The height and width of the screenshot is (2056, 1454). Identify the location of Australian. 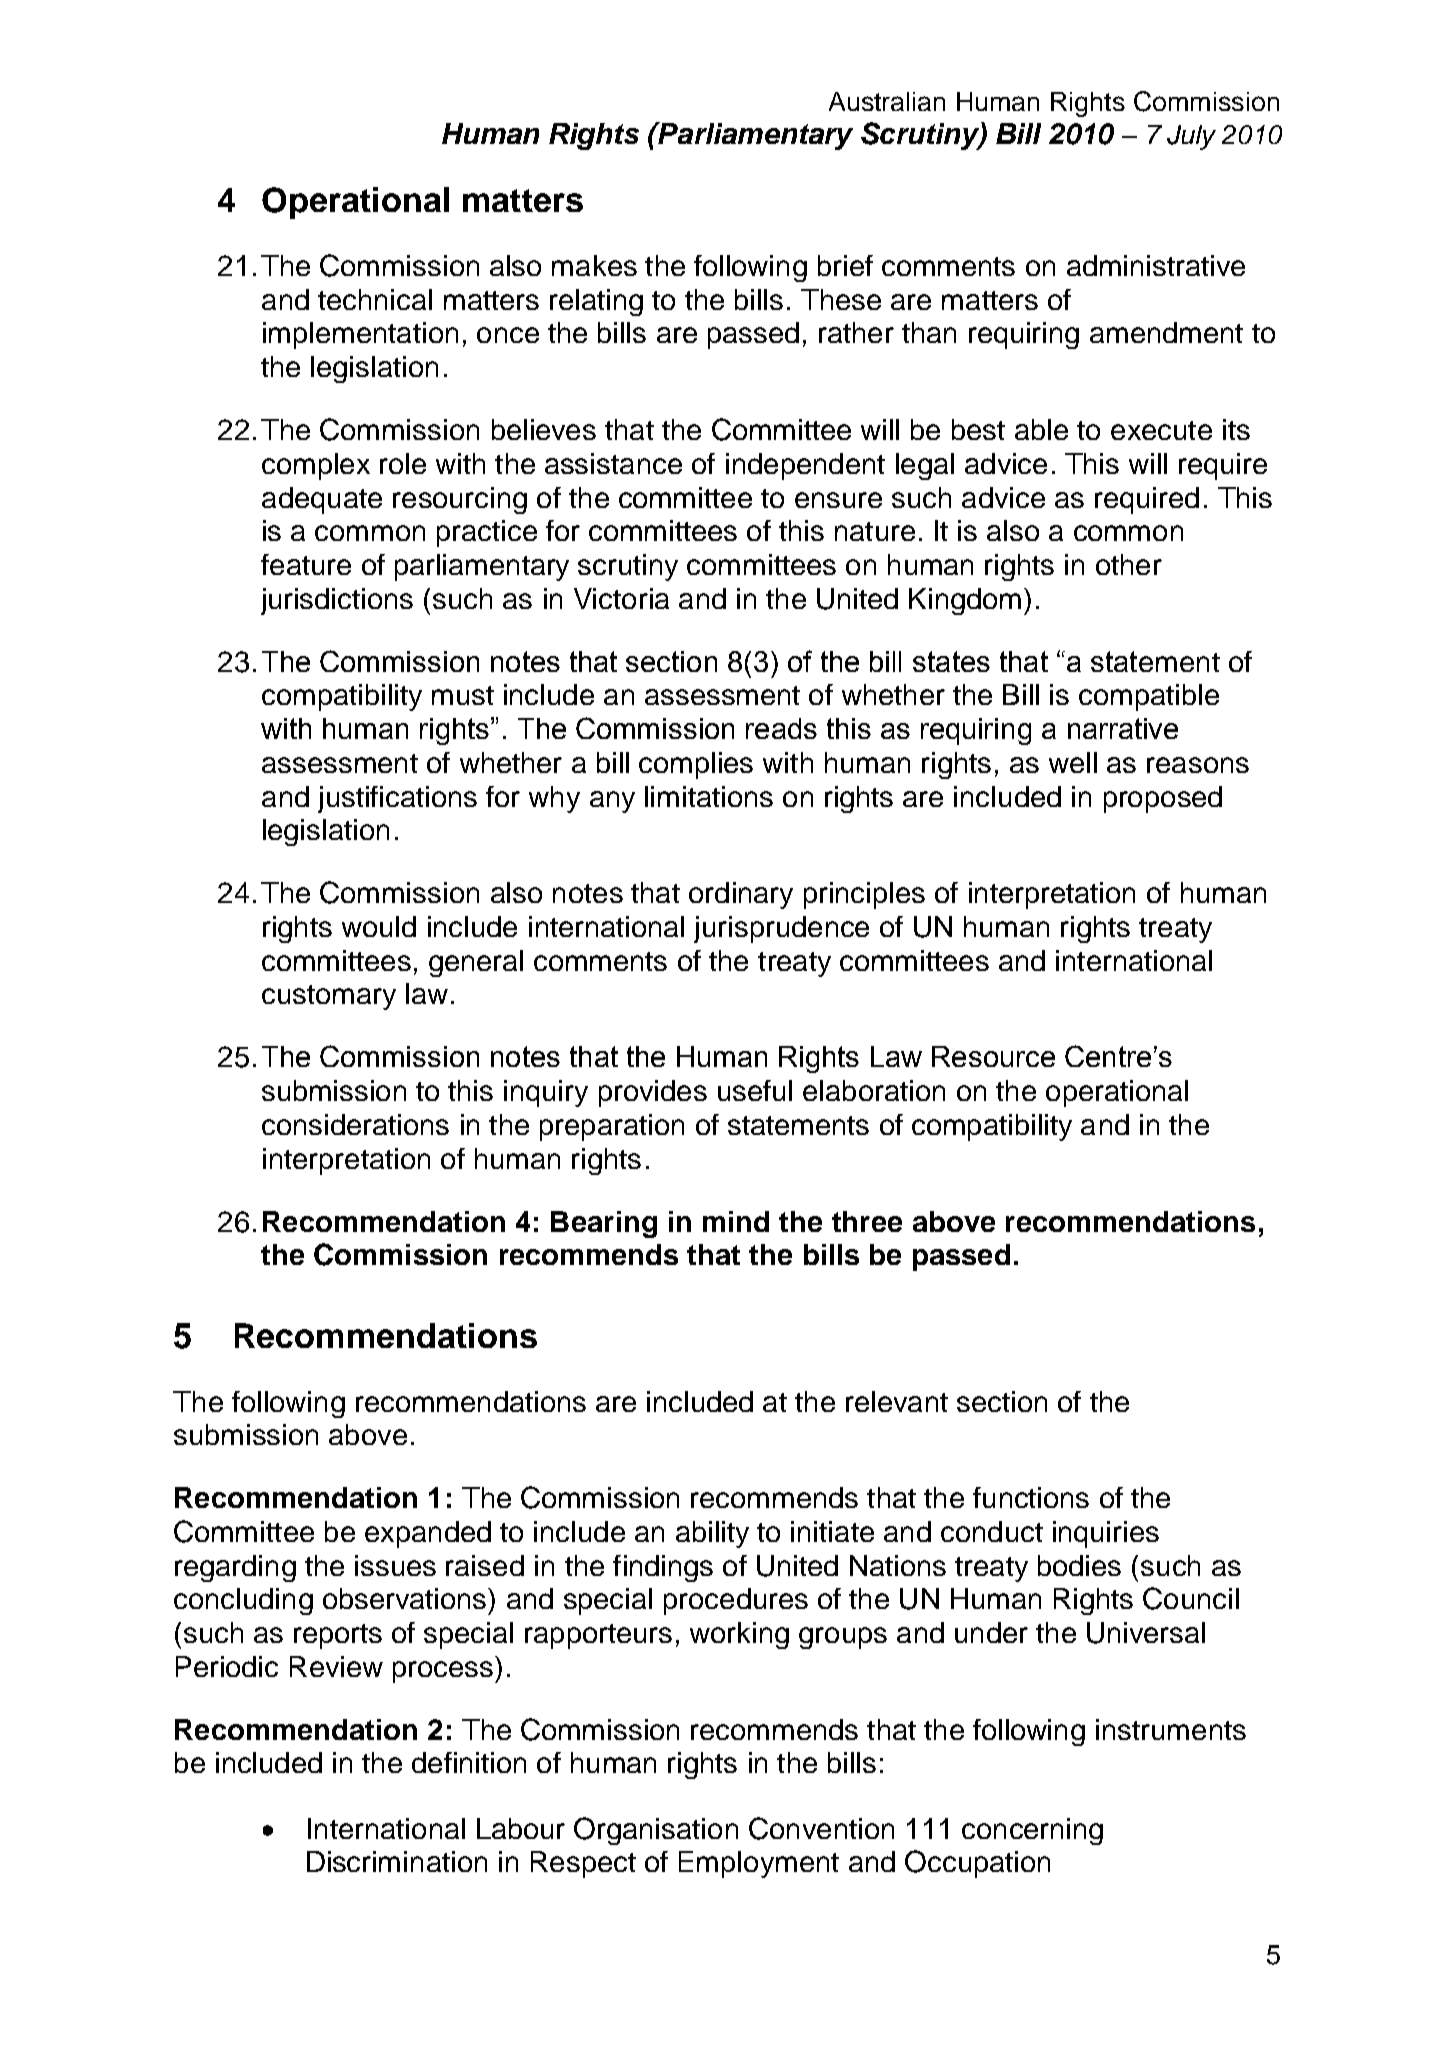
(887, 101).
